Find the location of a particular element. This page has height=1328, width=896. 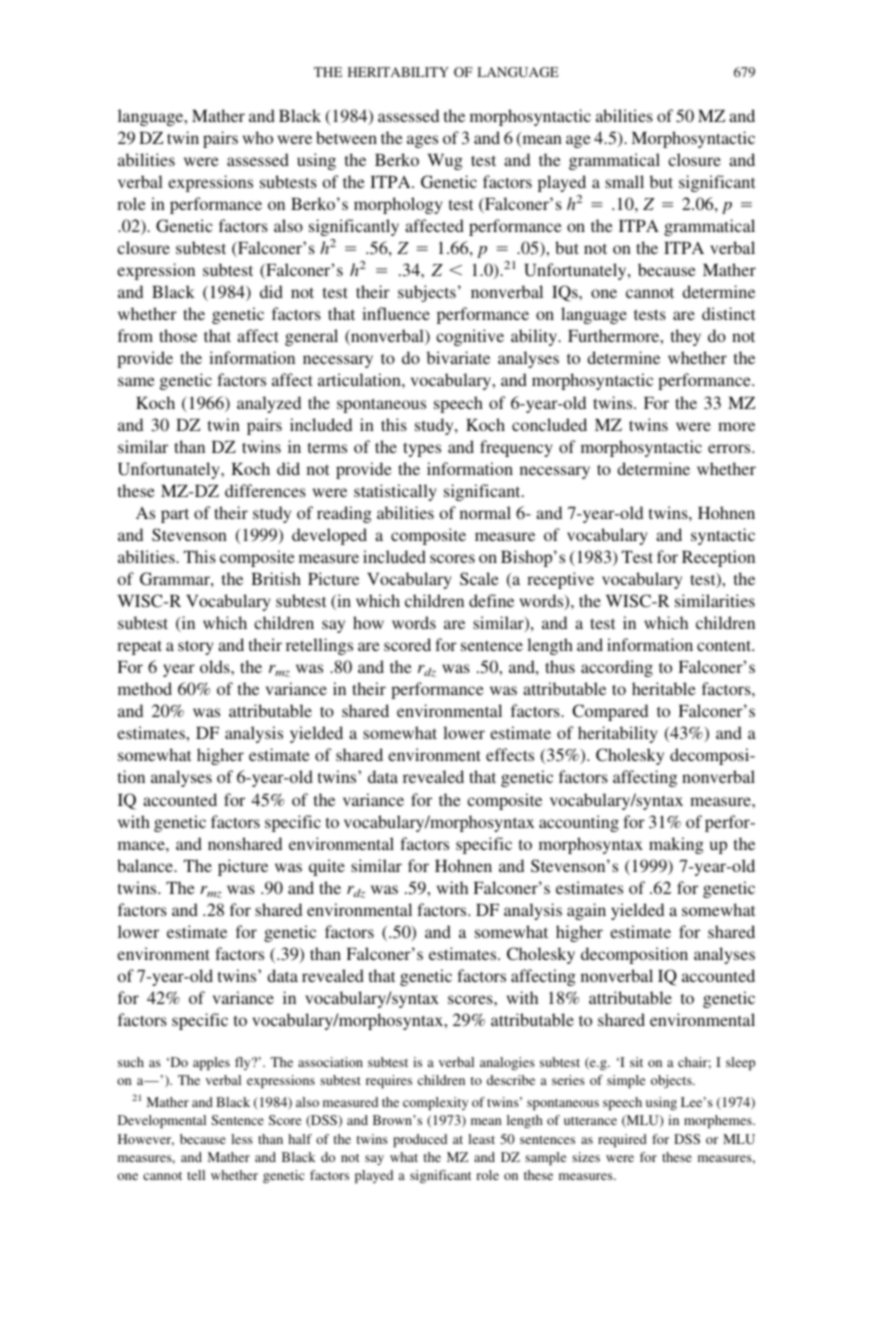

heritable is located at coordinates (664, 688).
